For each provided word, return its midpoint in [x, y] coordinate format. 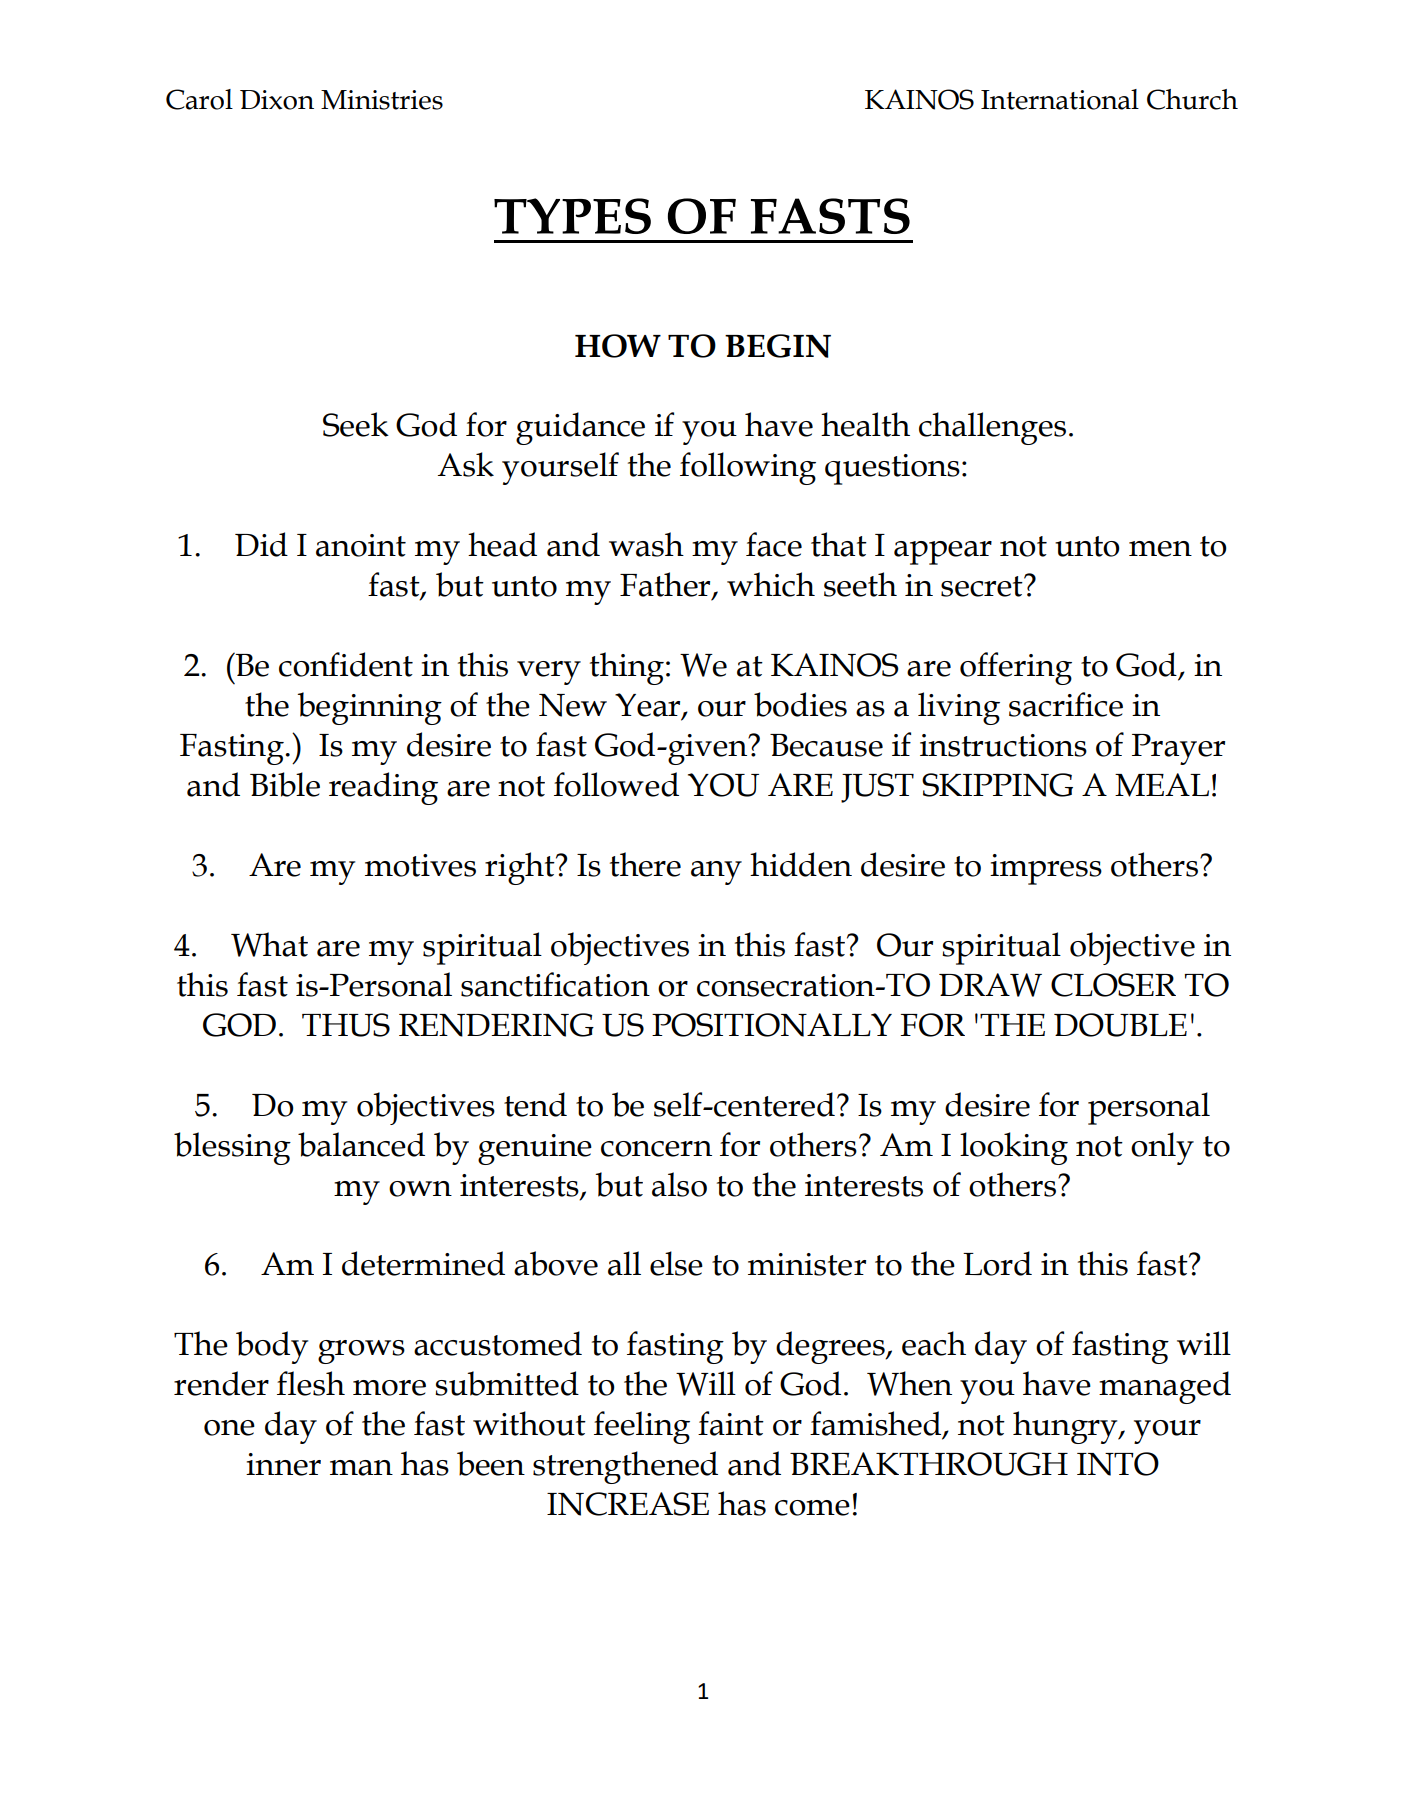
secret [983, 586]
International [1060, 99]
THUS [346, 1025]
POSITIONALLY [772, 1025]
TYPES [572, 216]
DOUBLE [1120, 1025]
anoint [361, 545]
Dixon [277, 100]
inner [283, 1464]
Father [666, 585]
